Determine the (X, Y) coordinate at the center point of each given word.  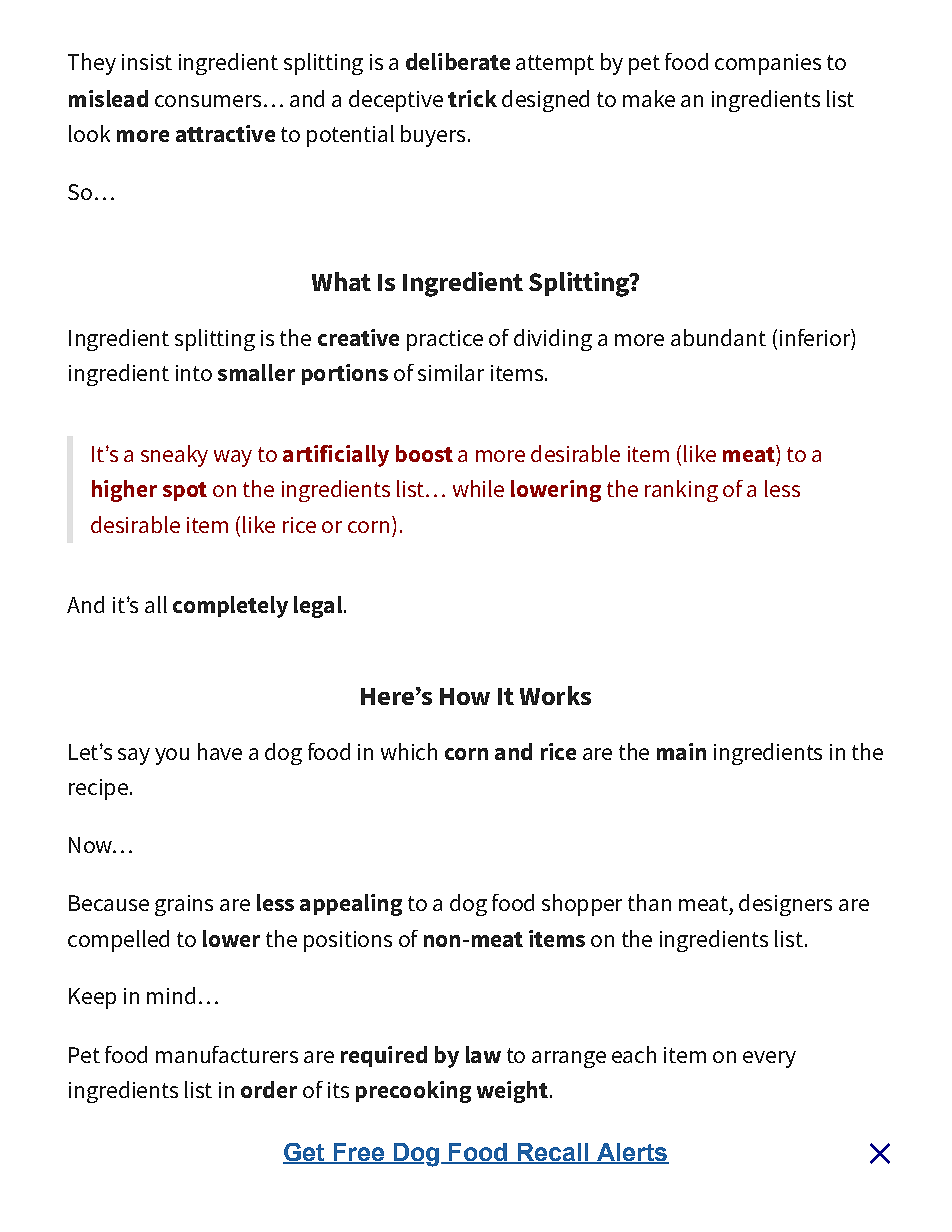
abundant (718, 337)
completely (230, 607)
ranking (681, 491)
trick (472, 98)
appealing (351, 905)
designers (785, 905)
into (194, 373)
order (269, 1089)
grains (184, 905)
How (465, 696)
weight (512, 1092)
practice (445, 340)
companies (768, 64)
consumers (208, 101)
